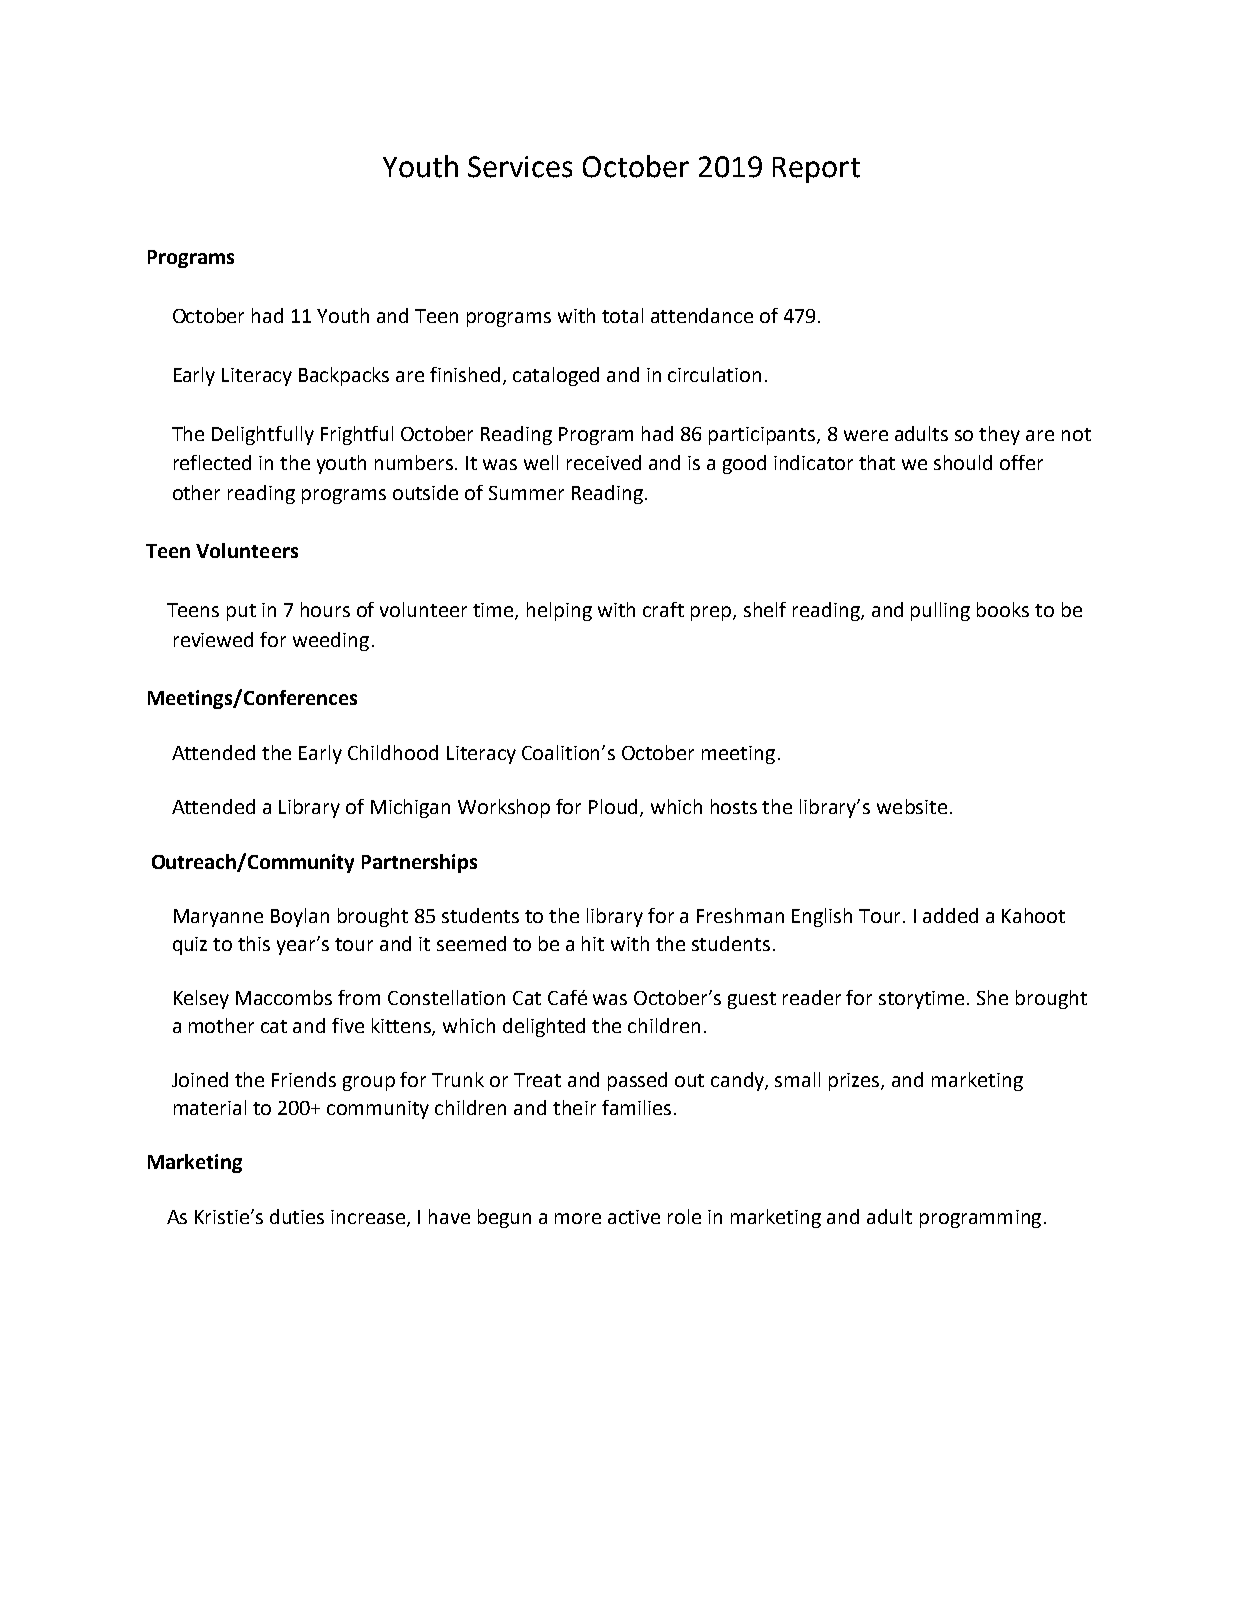 The image size is (1243, 1609). What do you see at coordinates (940, 611) in the image?
I see `pulling` at bounding box center [940, 611].
